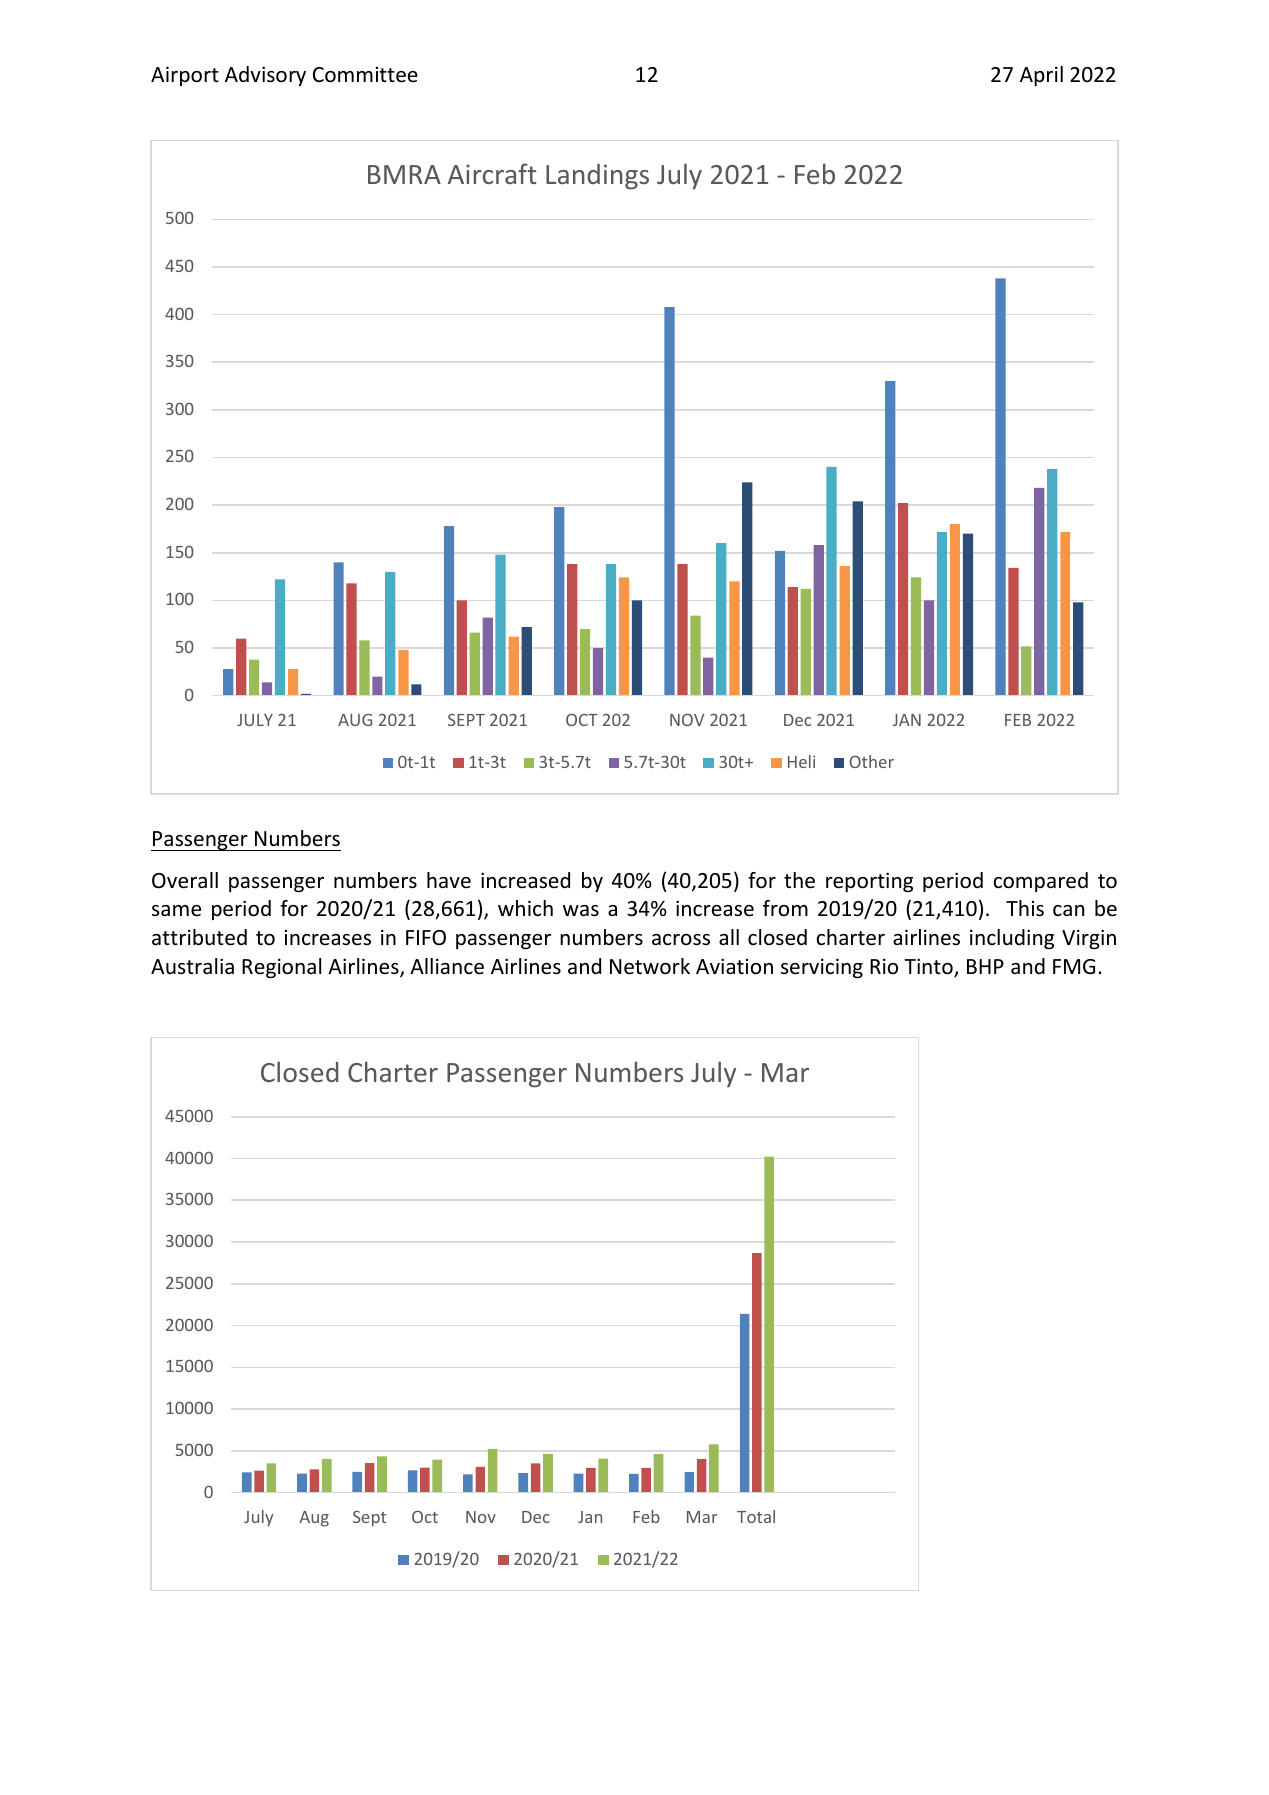 The image size is (1269, 1795). What do you see at coordinates (265, 76) in the image?
I see `Advisory` at bounding box center [265, 76].
